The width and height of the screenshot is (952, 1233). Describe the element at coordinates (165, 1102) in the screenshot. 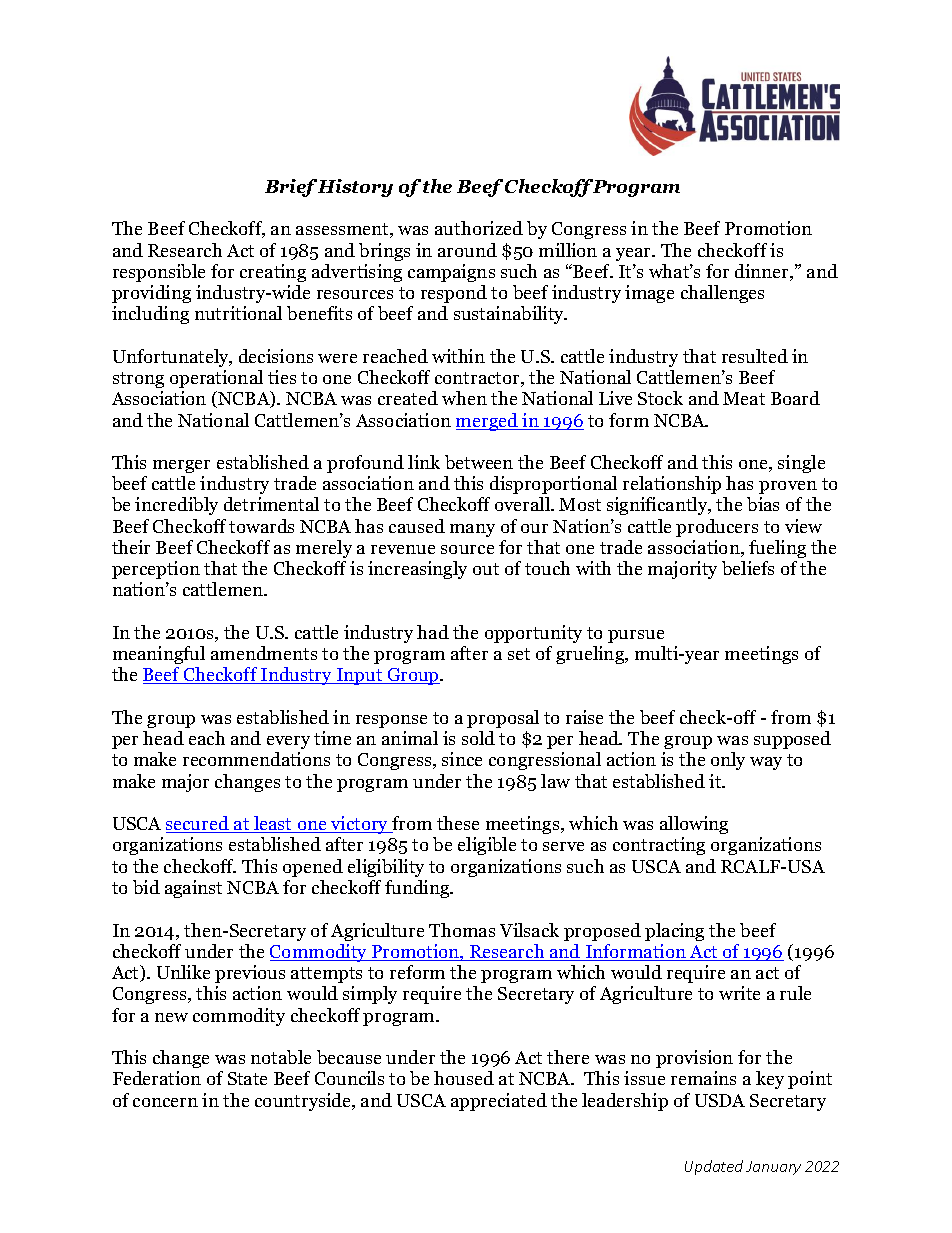

I see `concern` at that location.
